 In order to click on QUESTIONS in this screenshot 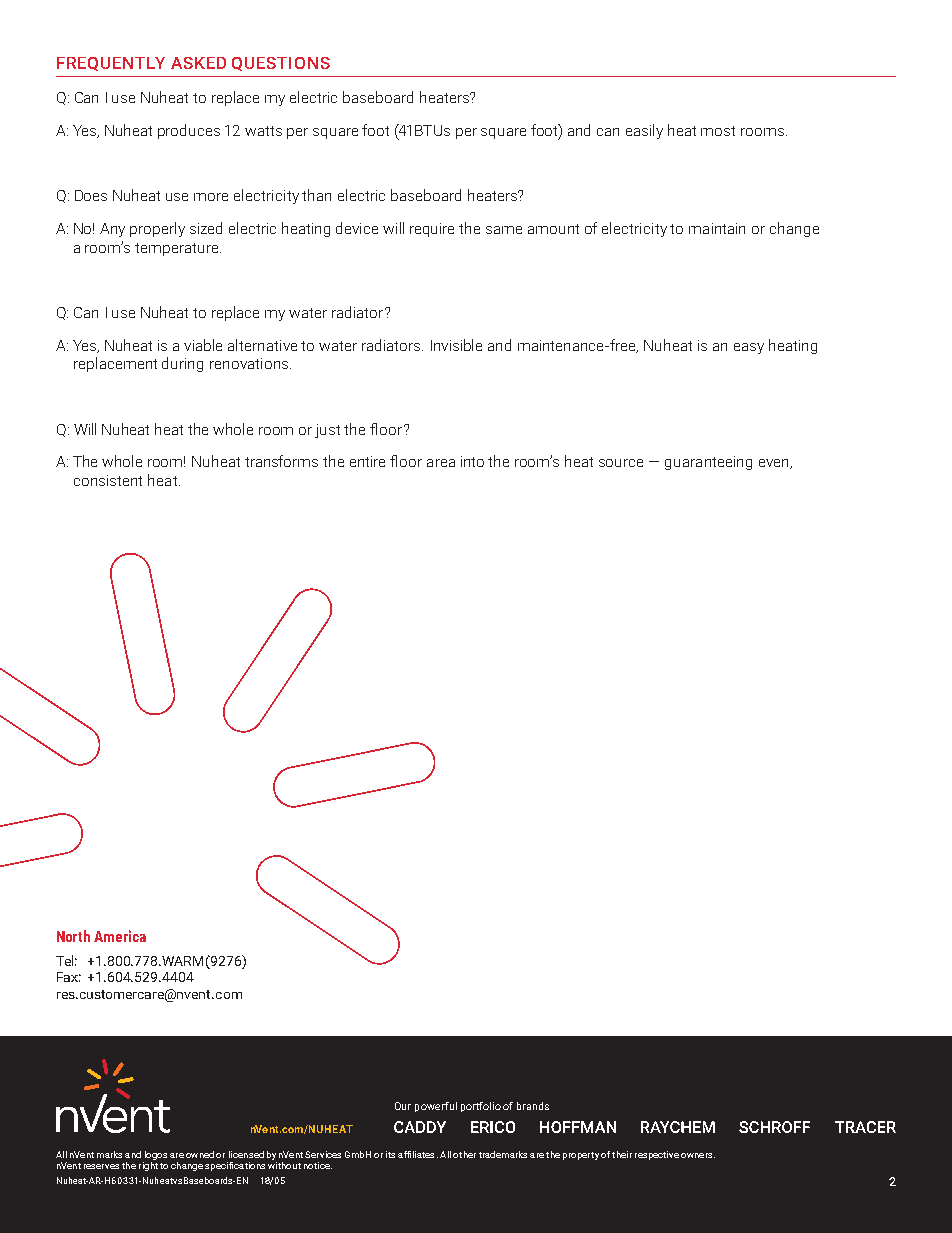, I will do `click(281, 64)`.
